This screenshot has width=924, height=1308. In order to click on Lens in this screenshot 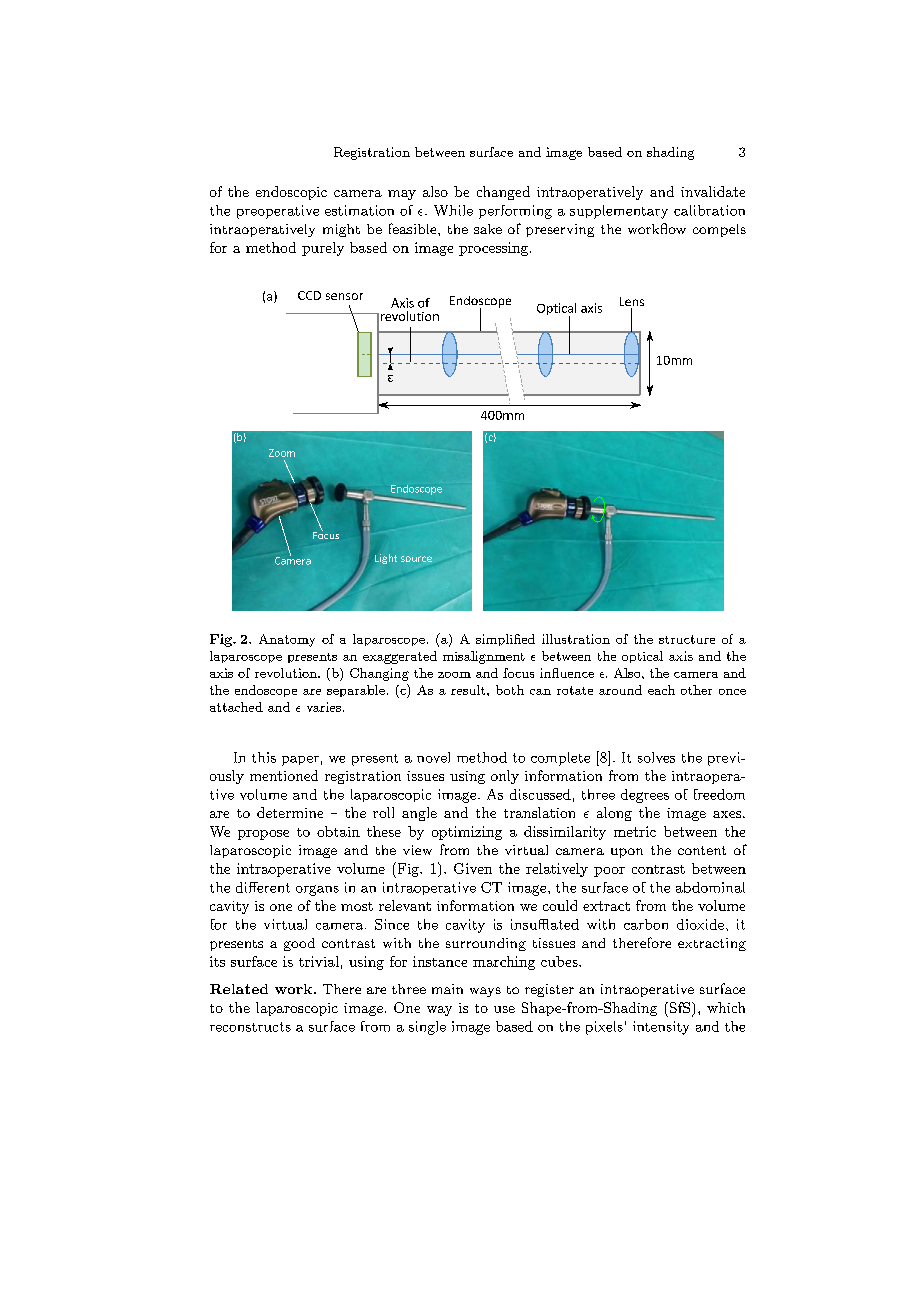, I will do `click(632, 303)`.
